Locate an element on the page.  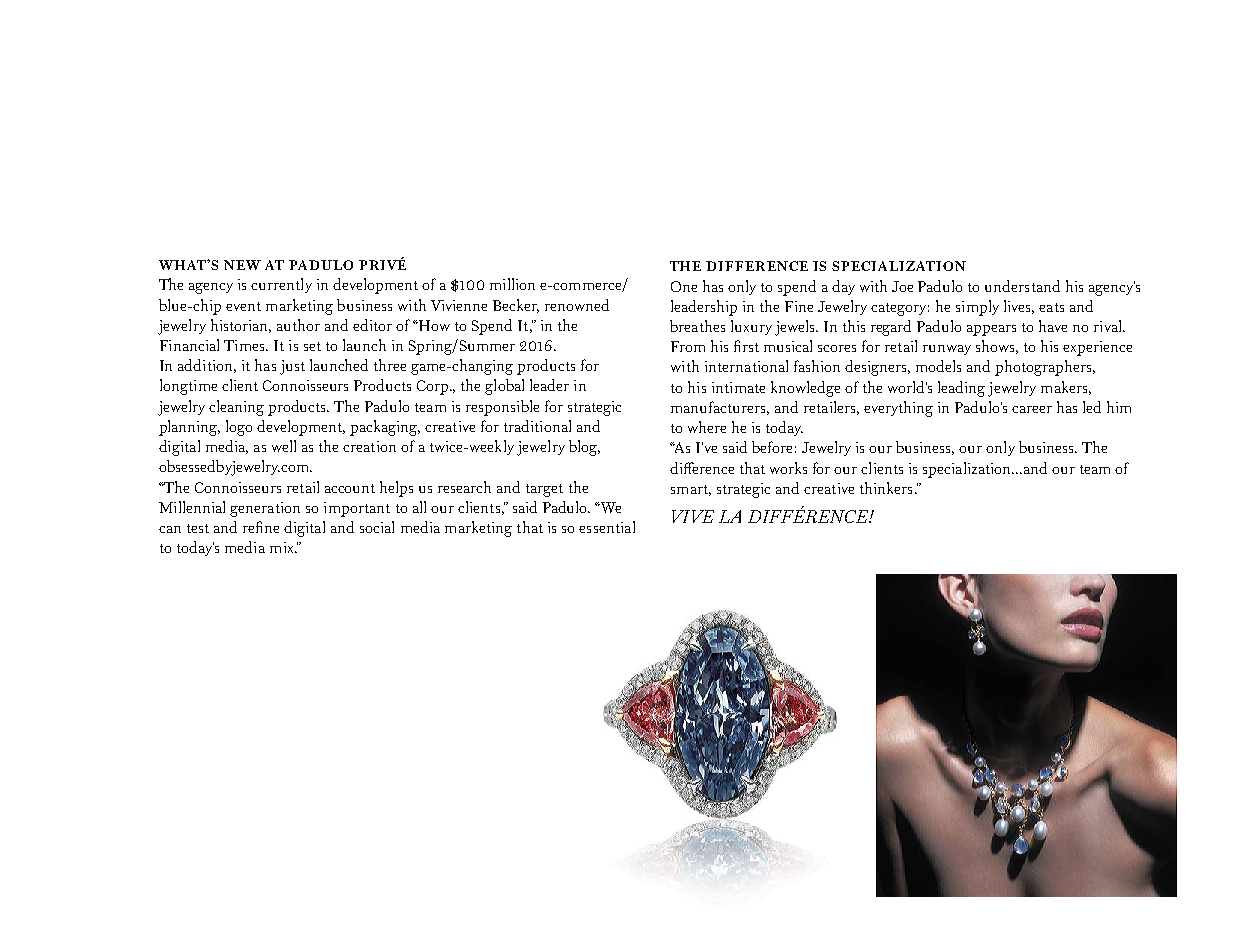
set is located at coordinates (312, 346).
